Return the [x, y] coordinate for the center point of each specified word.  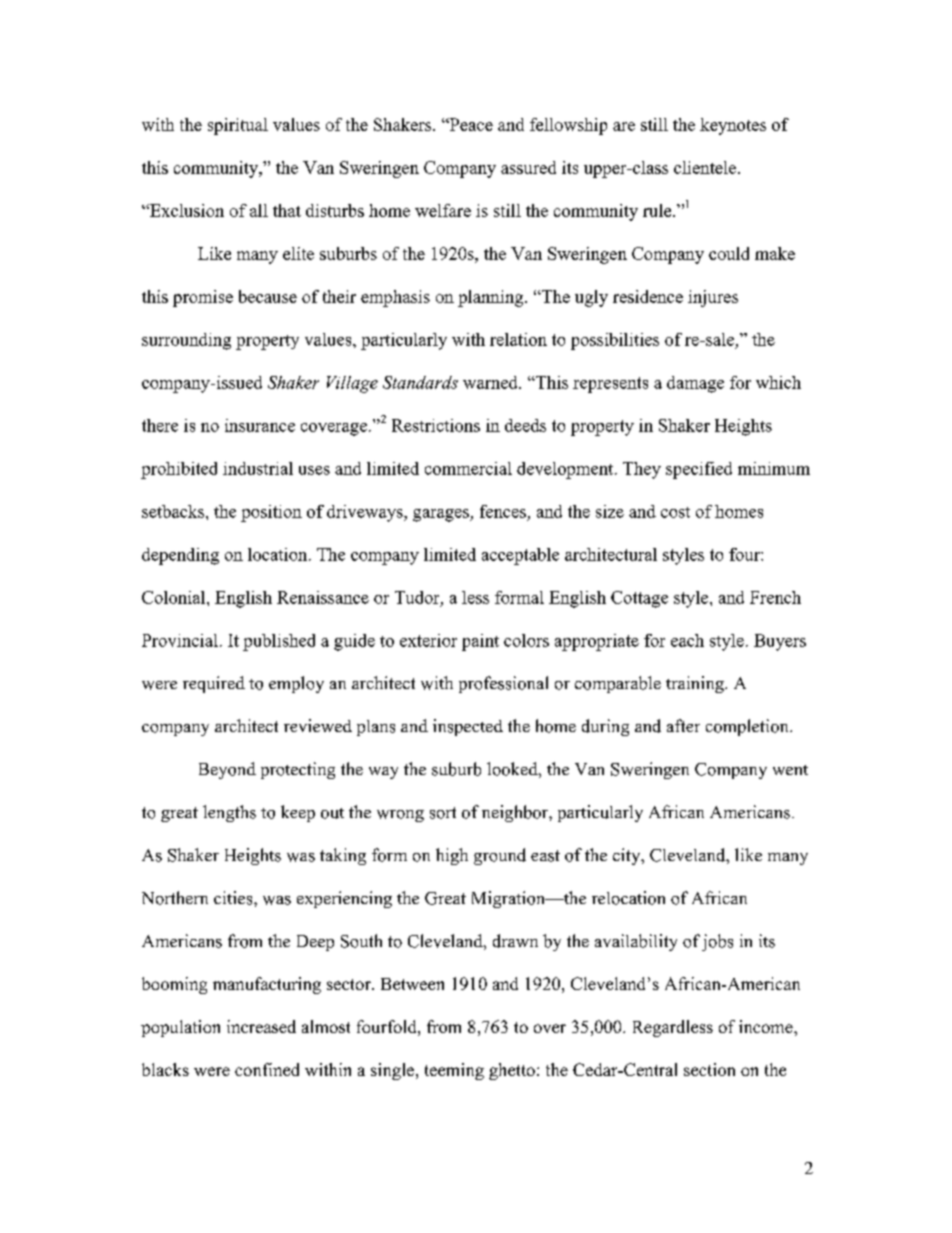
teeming [454, 1071]
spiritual [238, 126]
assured [528, 167]
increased [261, 1026]
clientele [706, 167]
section [709, 1069]
